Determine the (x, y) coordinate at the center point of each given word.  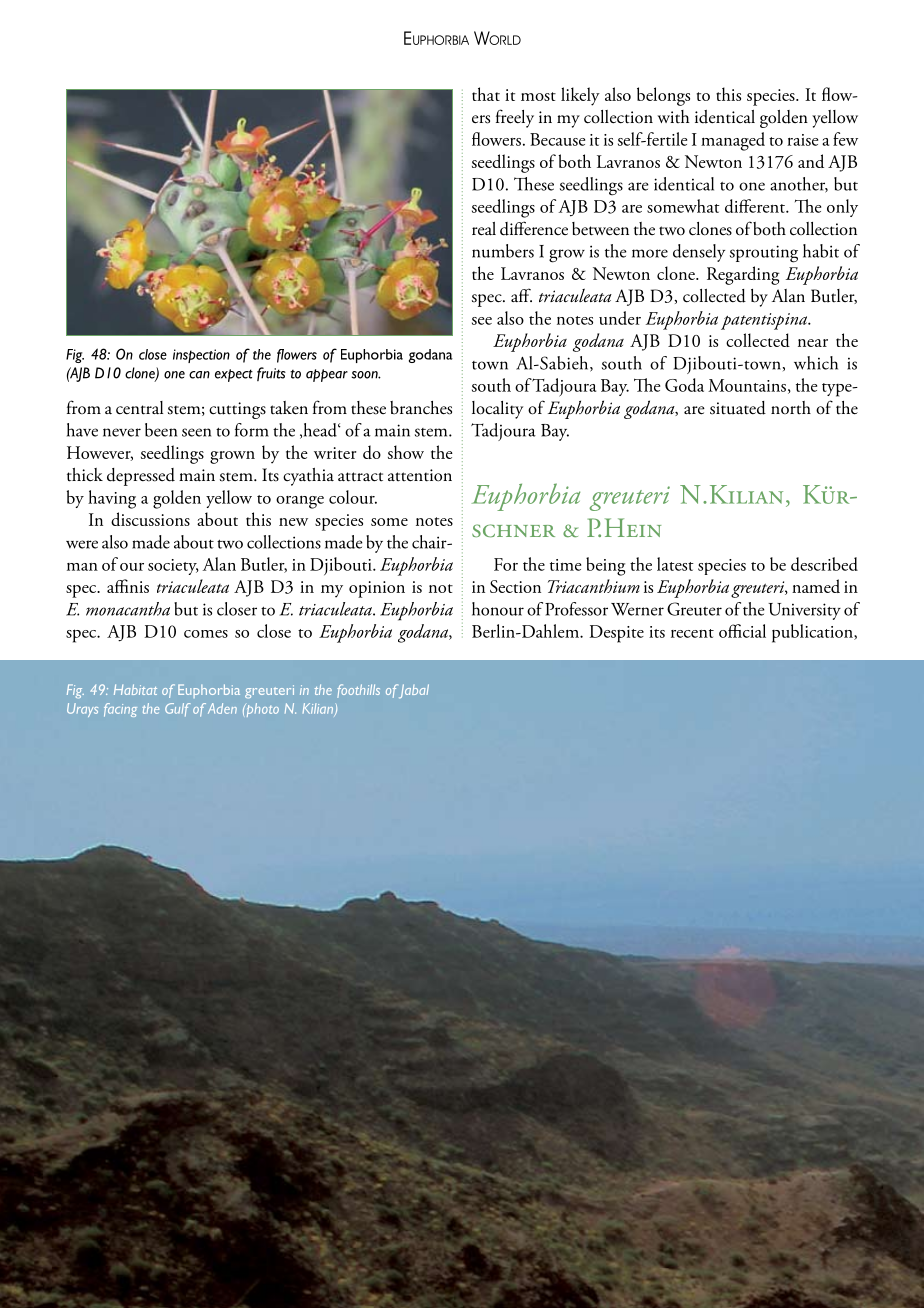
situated (738, 408)
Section (515, 586)
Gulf (178, 709)
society (173, 567)
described (824, 564)
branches (421, 408)
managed (733, 141)
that (486, 94)
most (538, 96)
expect (234, 375)
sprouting (764, 254)
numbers (503, 251)
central (139, 408)
